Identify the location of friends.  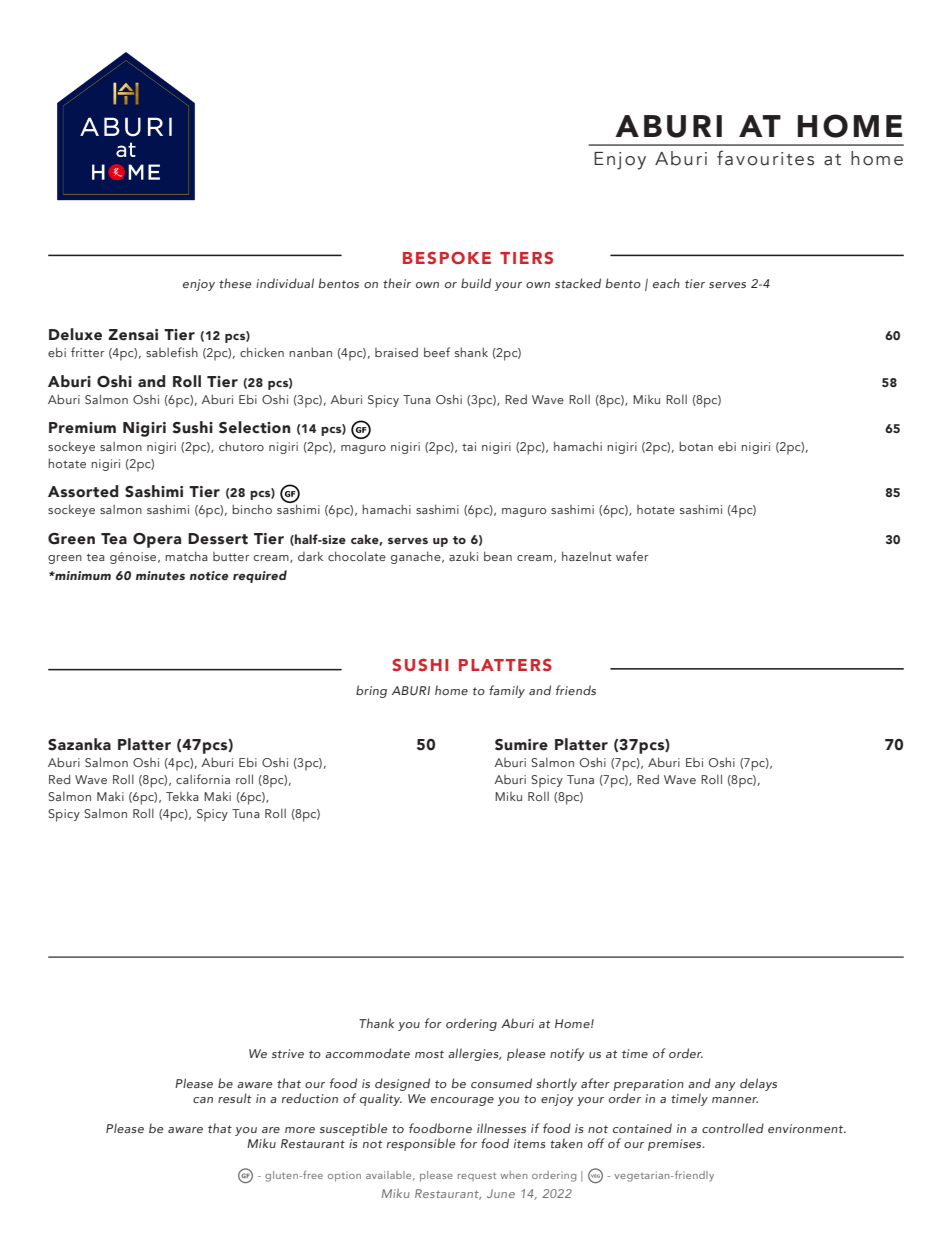
(576, 690).
